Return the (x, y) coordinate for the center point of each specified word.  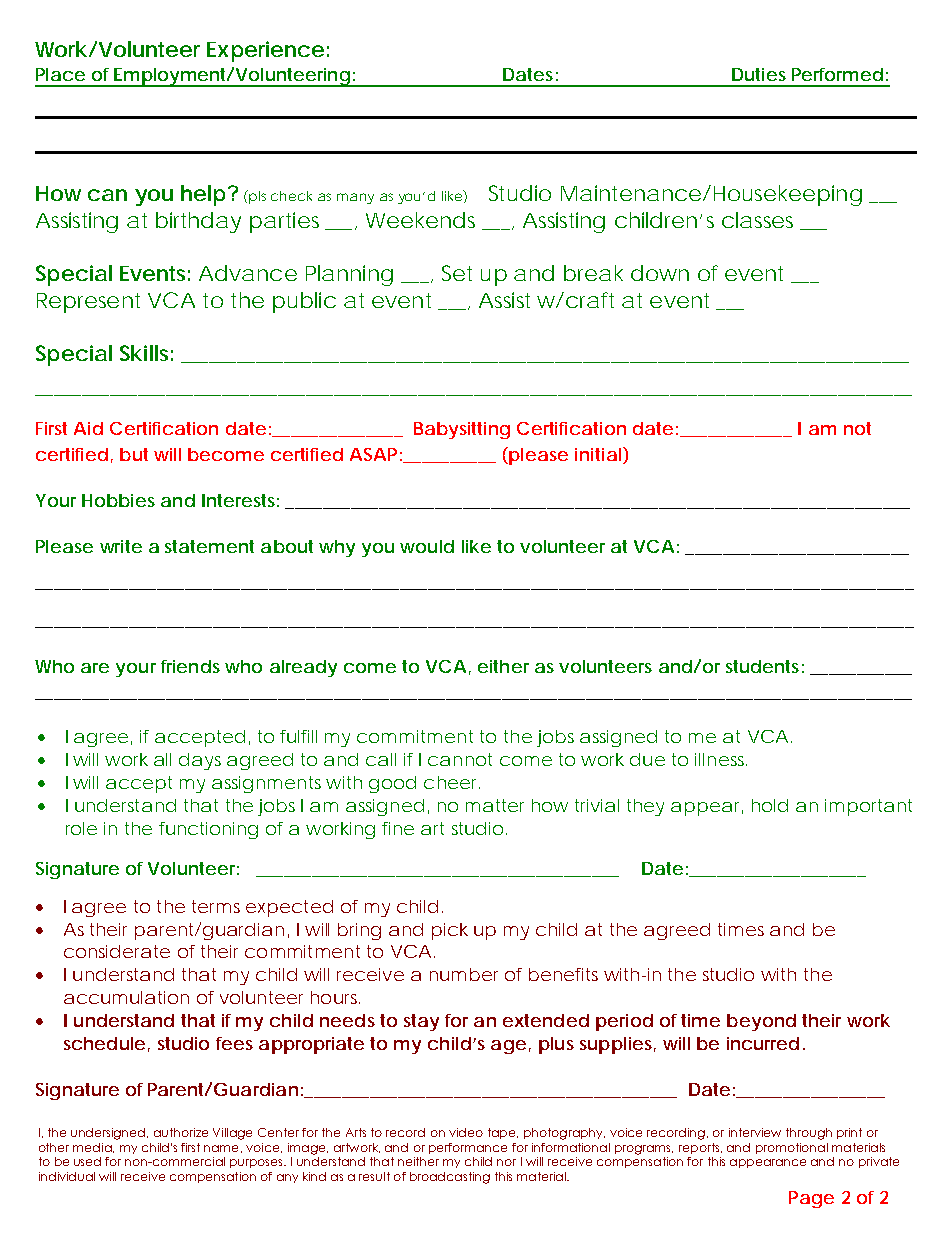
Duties (759, 74)
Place (60, 74)
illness (721, 759)
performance (468, 1148)
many (355, 198)
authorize (181, 1132)
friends (190, 666)
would (427, 546)
